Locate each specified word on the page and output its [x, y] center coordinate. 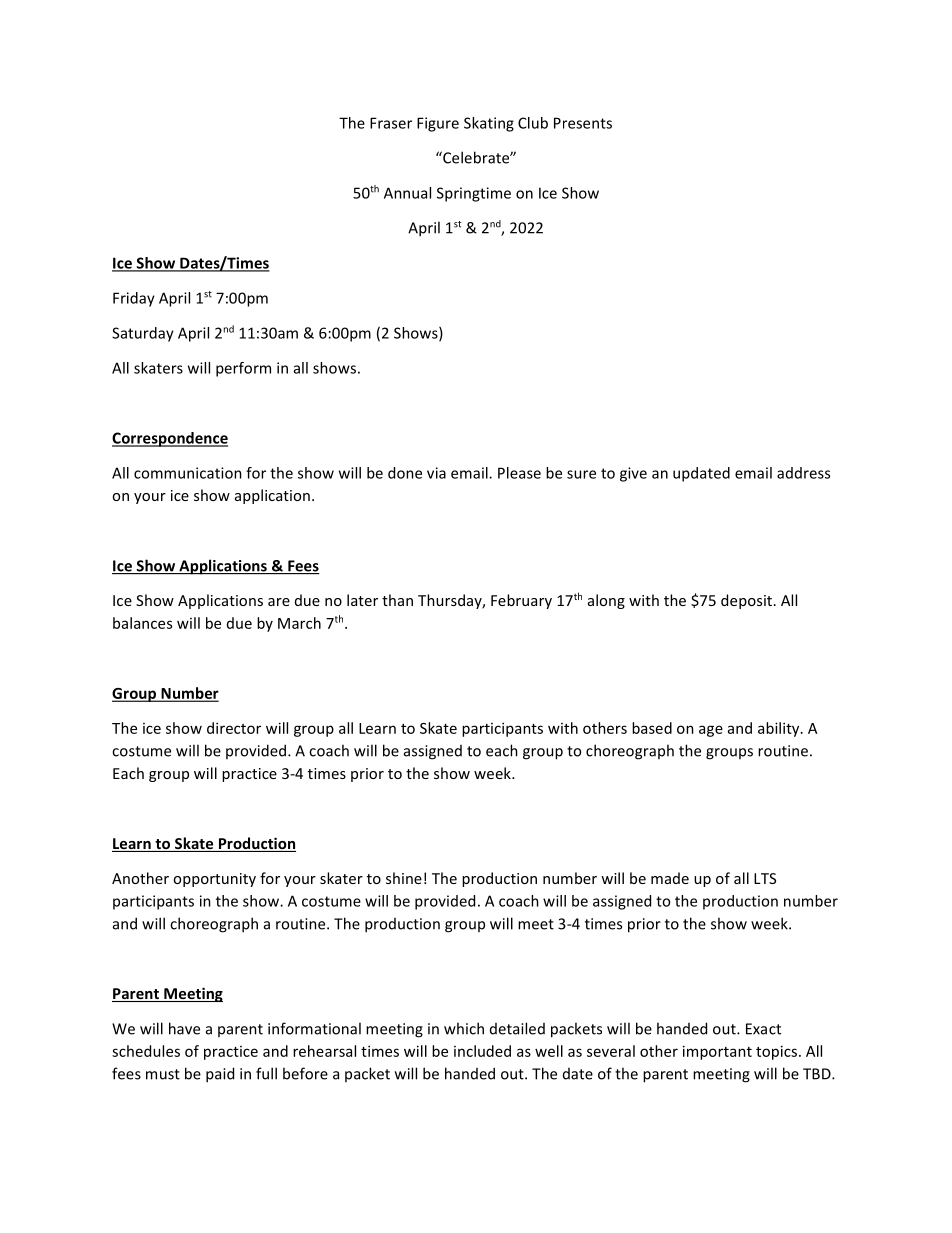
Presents [583, 123]
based [652, 728]
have [184, 1028]
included [482, 1051]
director [234, 728]
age [711, 731]
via [436, 473]
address [803, 473]
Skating [489, 124]
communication [188, 473]
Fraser [391, 123]
